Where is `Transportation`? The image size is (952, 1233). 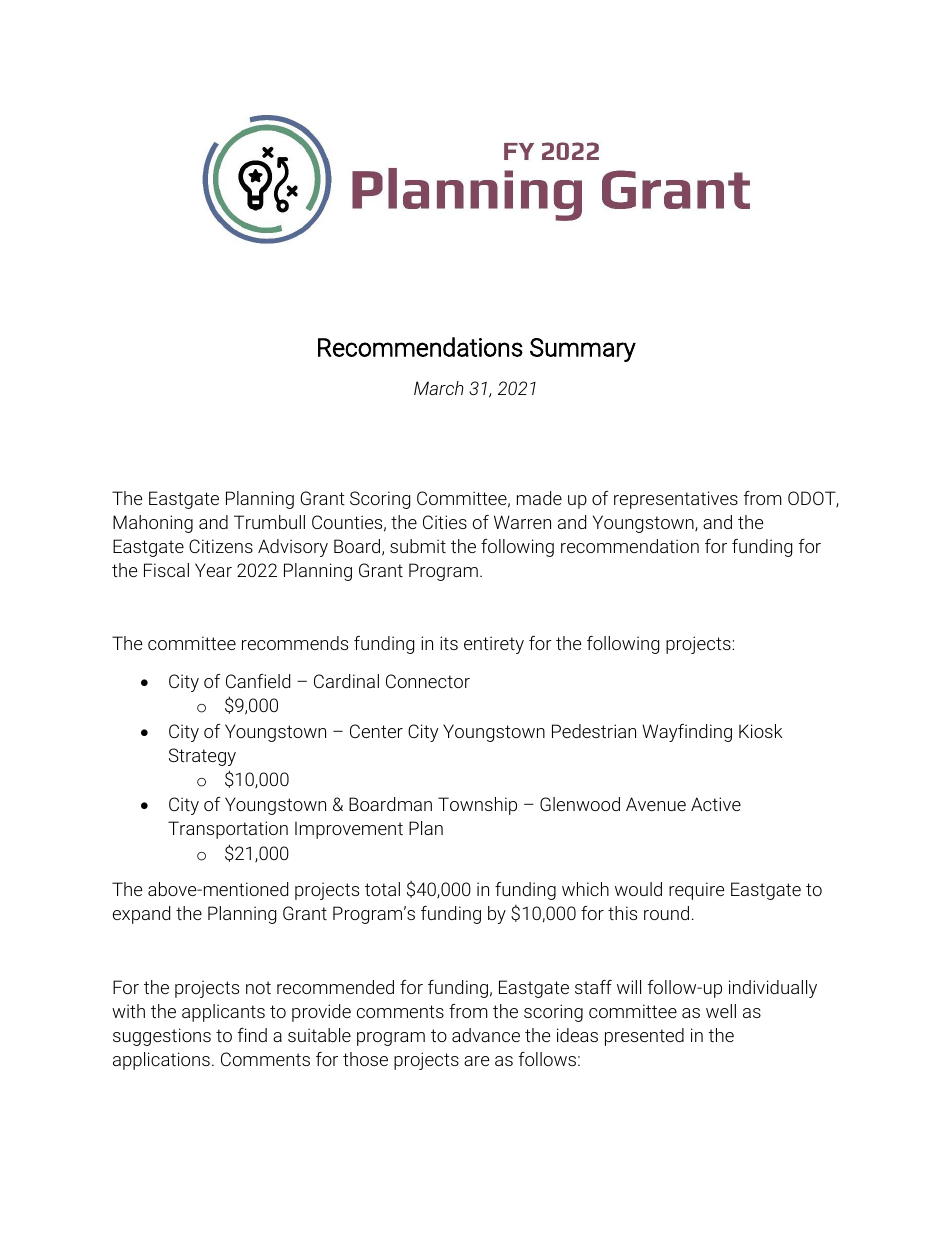 Transportation is located at coordinates (228, 830).
